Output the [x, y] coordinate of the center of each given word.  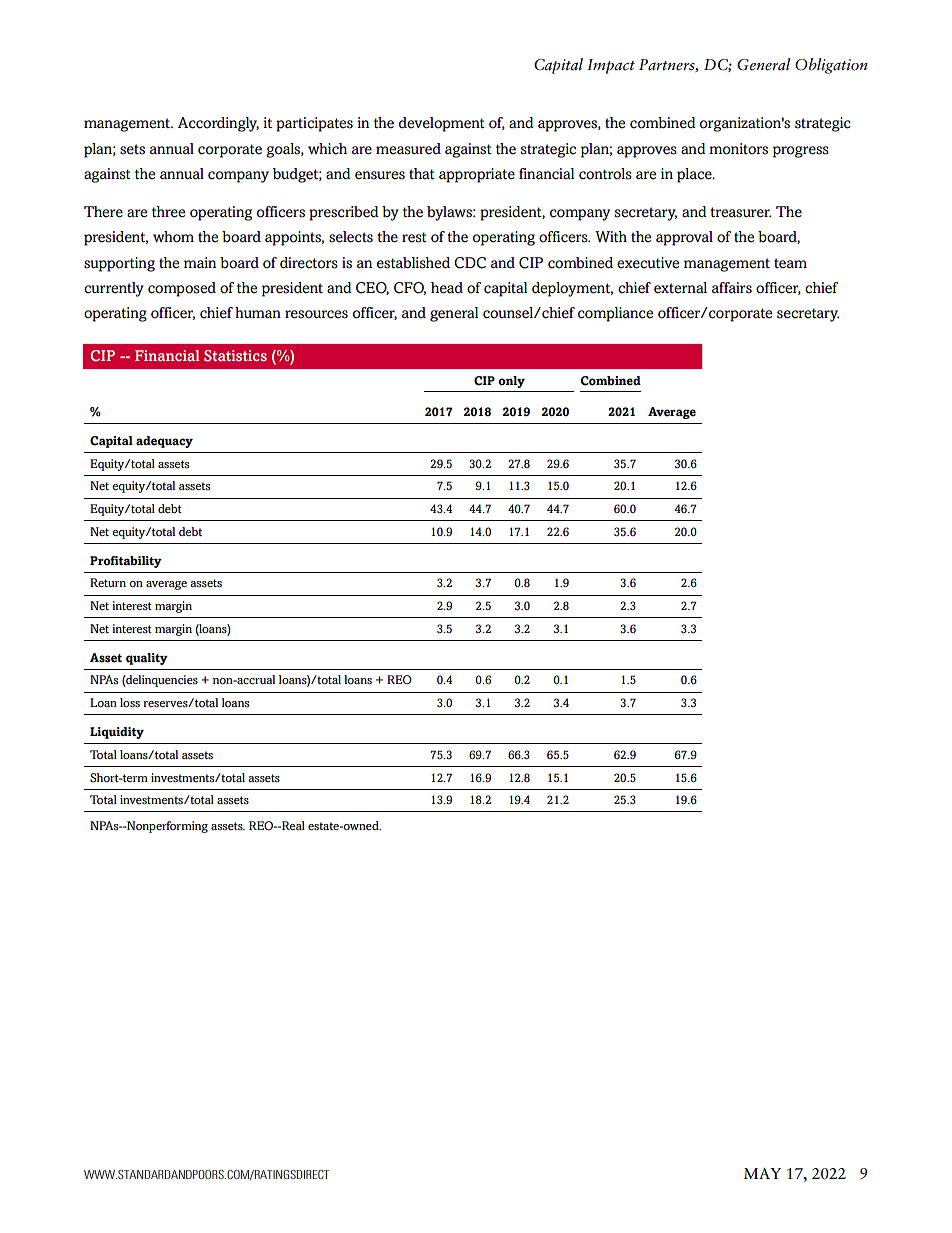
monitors [738, 149]
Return [108, 582]
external [680, 288]
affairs [732, 288]
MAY [762, 1173]
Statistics [235, 356]
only [511, 382]
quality [147, 659]
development [442, 124]
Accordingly [218, 124]
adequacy [164, 442]
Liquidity [117, 733]
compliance [615, 314]
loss [130, 702]
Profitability [126, 562]
